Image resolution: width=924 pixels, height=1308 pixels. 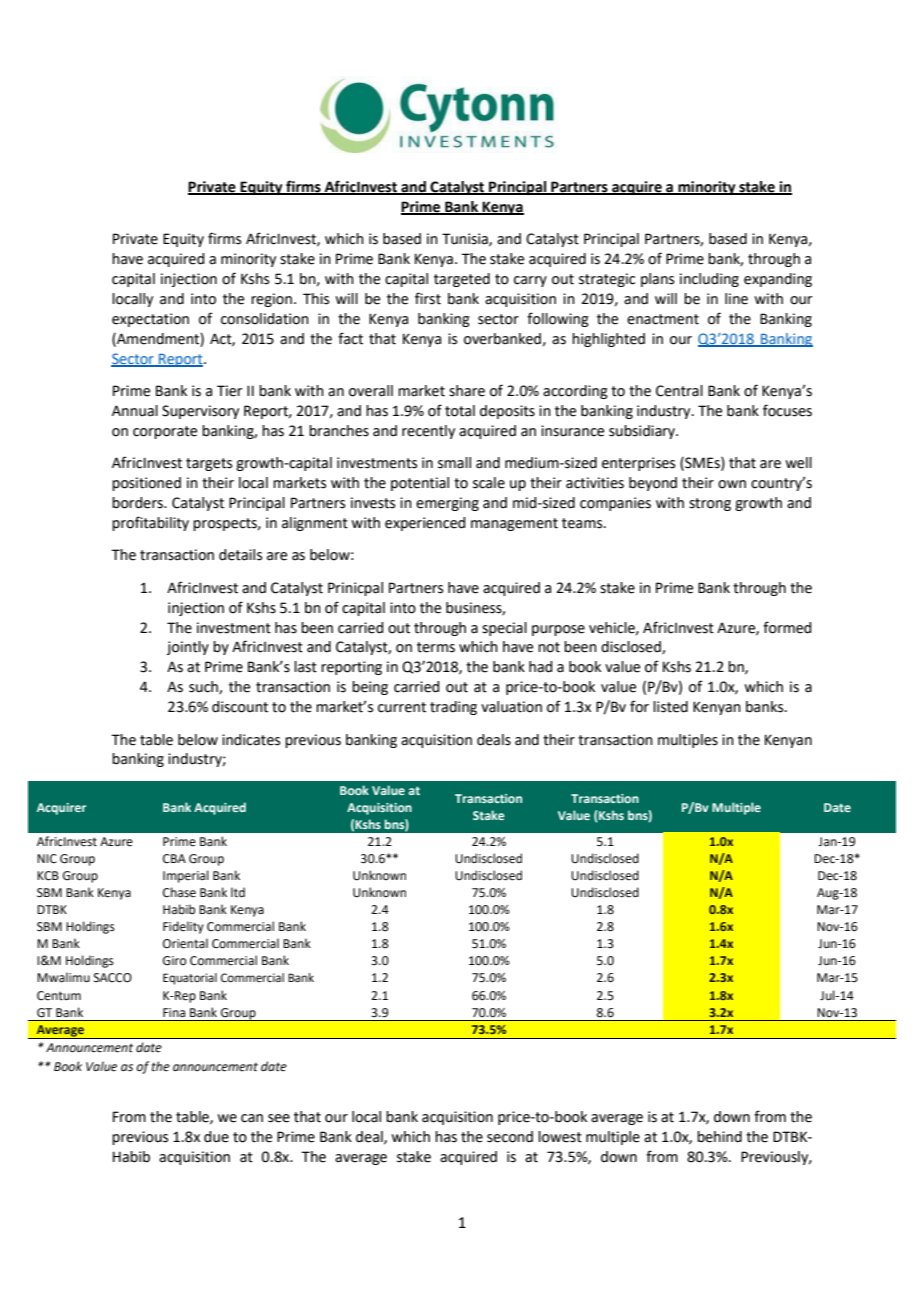 What do you see at coordinates (240, 707) in the document?
I see `discount` at bounding box center [240, 707].
